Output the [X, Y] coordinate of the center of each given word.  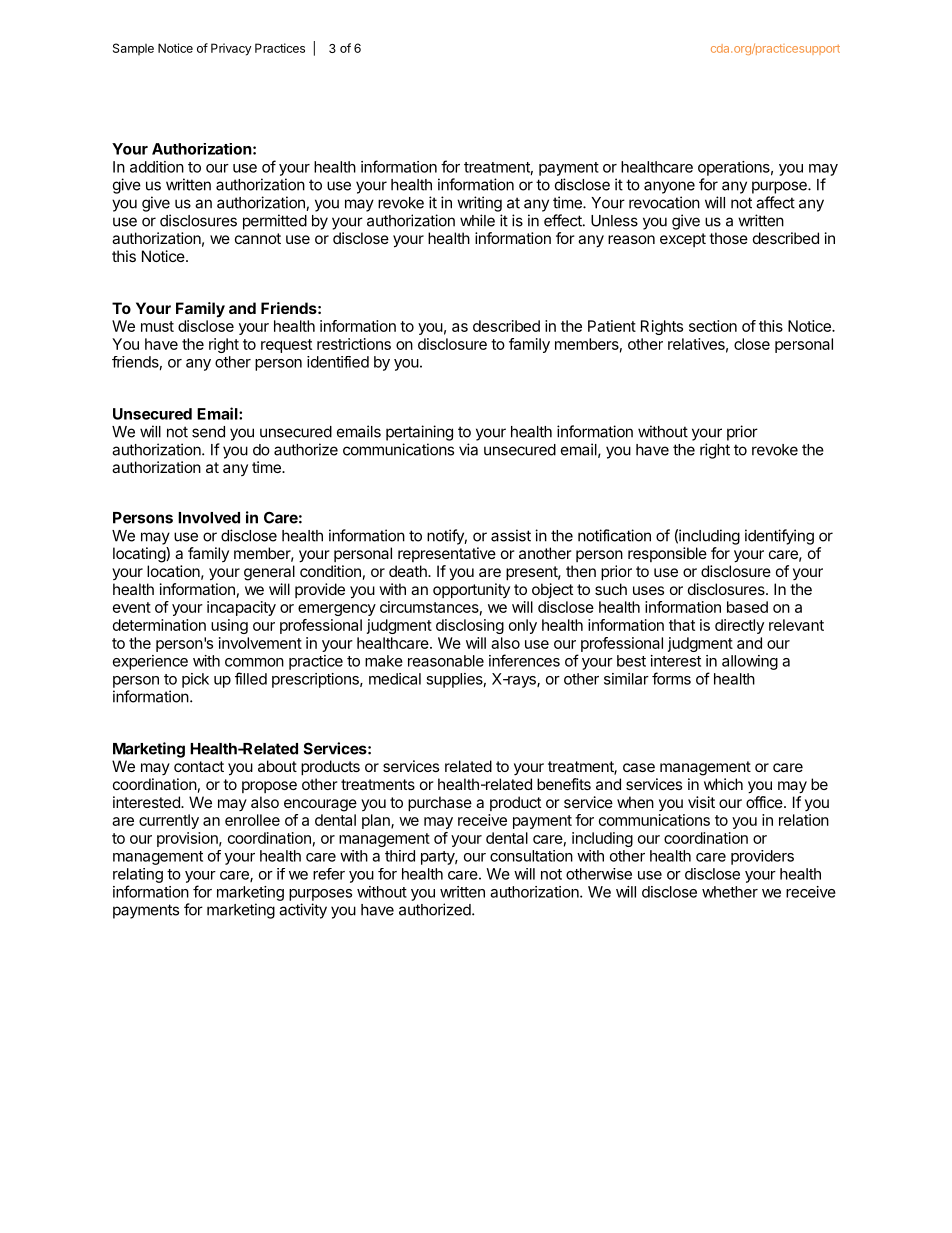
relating [138, 875]
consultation [531, 856]
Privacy [231, 49]
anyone [669, 187]
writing [479, 204]
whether [730, 892]
